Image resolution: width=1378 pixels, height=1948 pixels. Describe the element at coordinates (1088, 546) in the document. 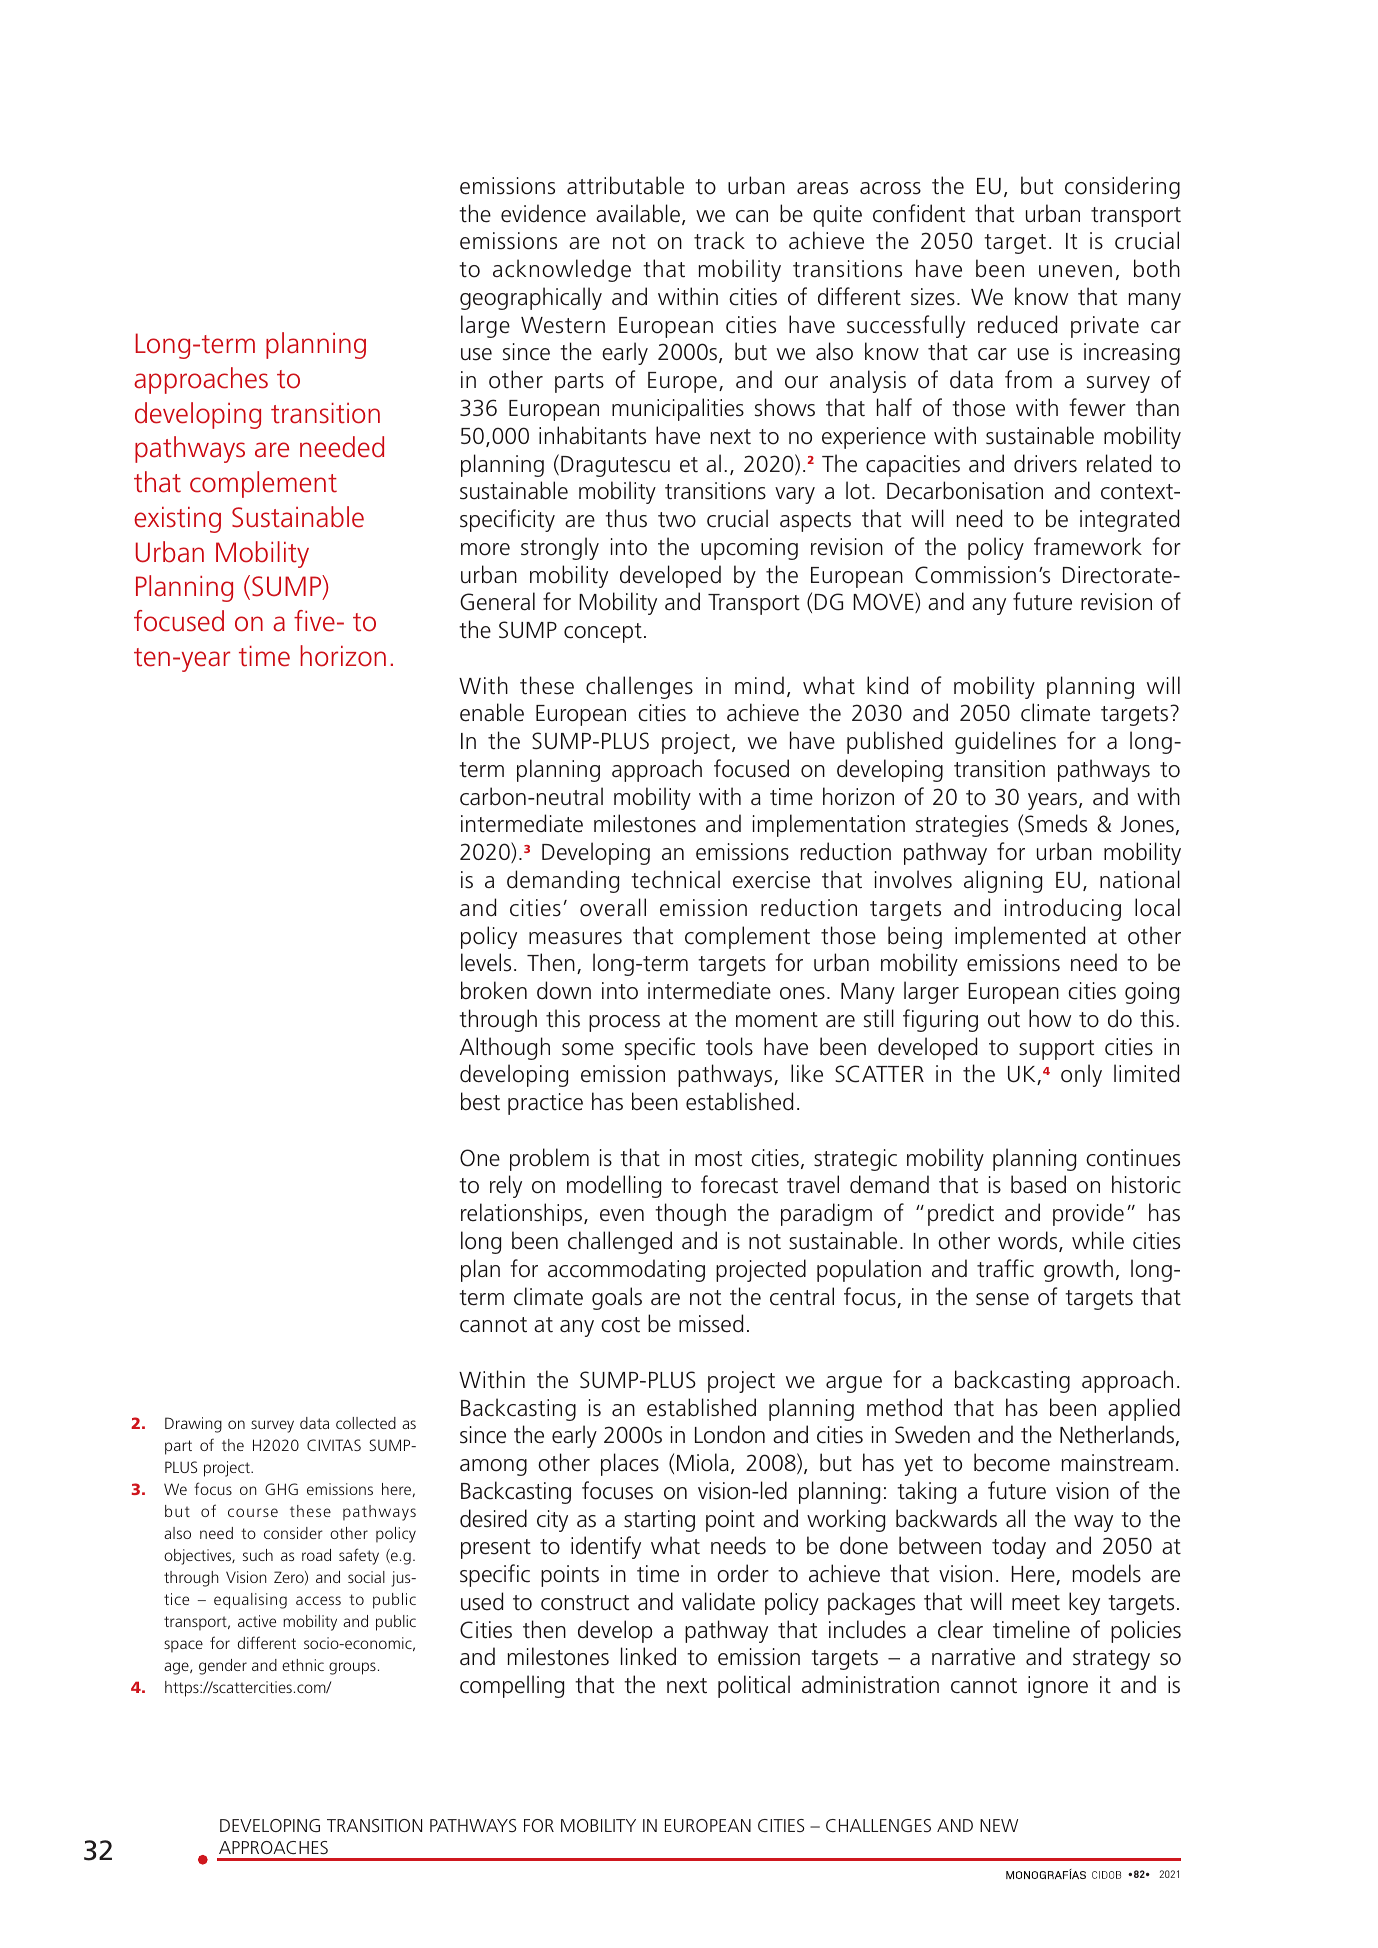

I see `framework` at that location.
